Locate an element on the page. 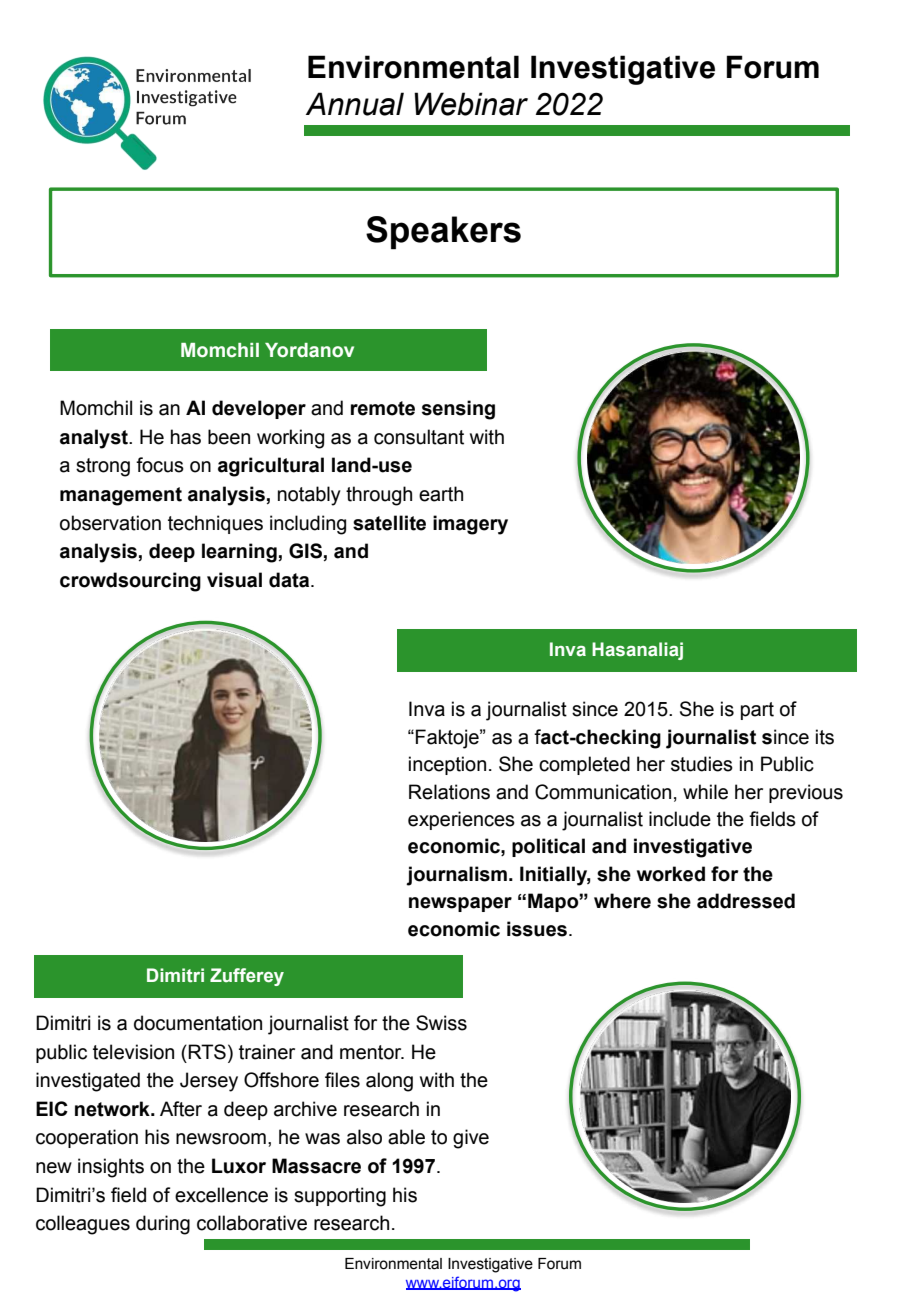 The width and height of the document is (924, 1313). analyst is located at coordinates (95, 439).
